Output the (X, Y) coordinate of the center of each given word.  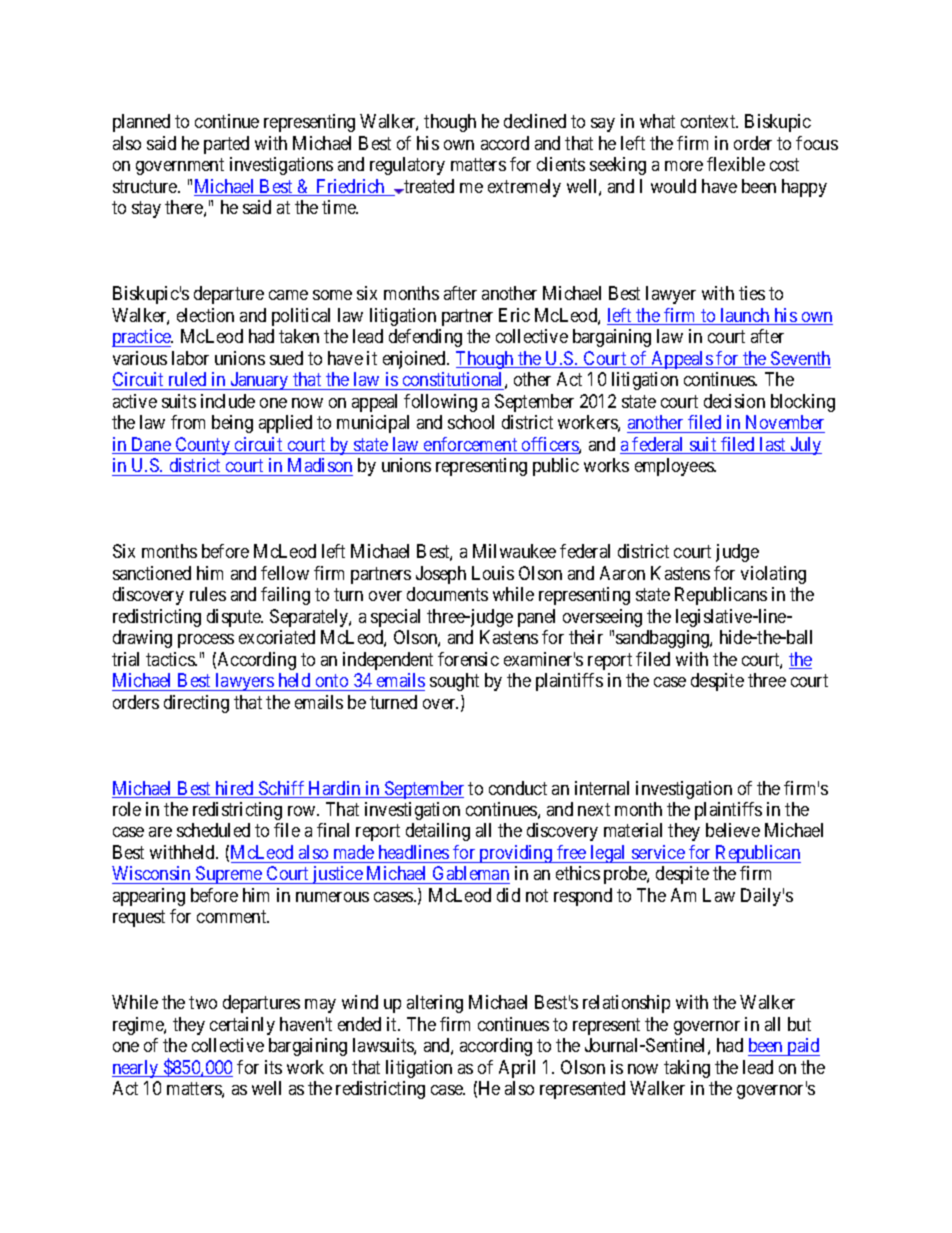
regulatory (407, 166)
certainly (242, 1026)
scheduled (213, 830)
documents (447, 594)
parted (226, 145)
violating (773, 575)
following (440, 403)
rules (208, 594)
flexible (736, 164)
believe (733, 830)
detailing (438, 832)
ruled (187, 379)
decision (734, 401)
